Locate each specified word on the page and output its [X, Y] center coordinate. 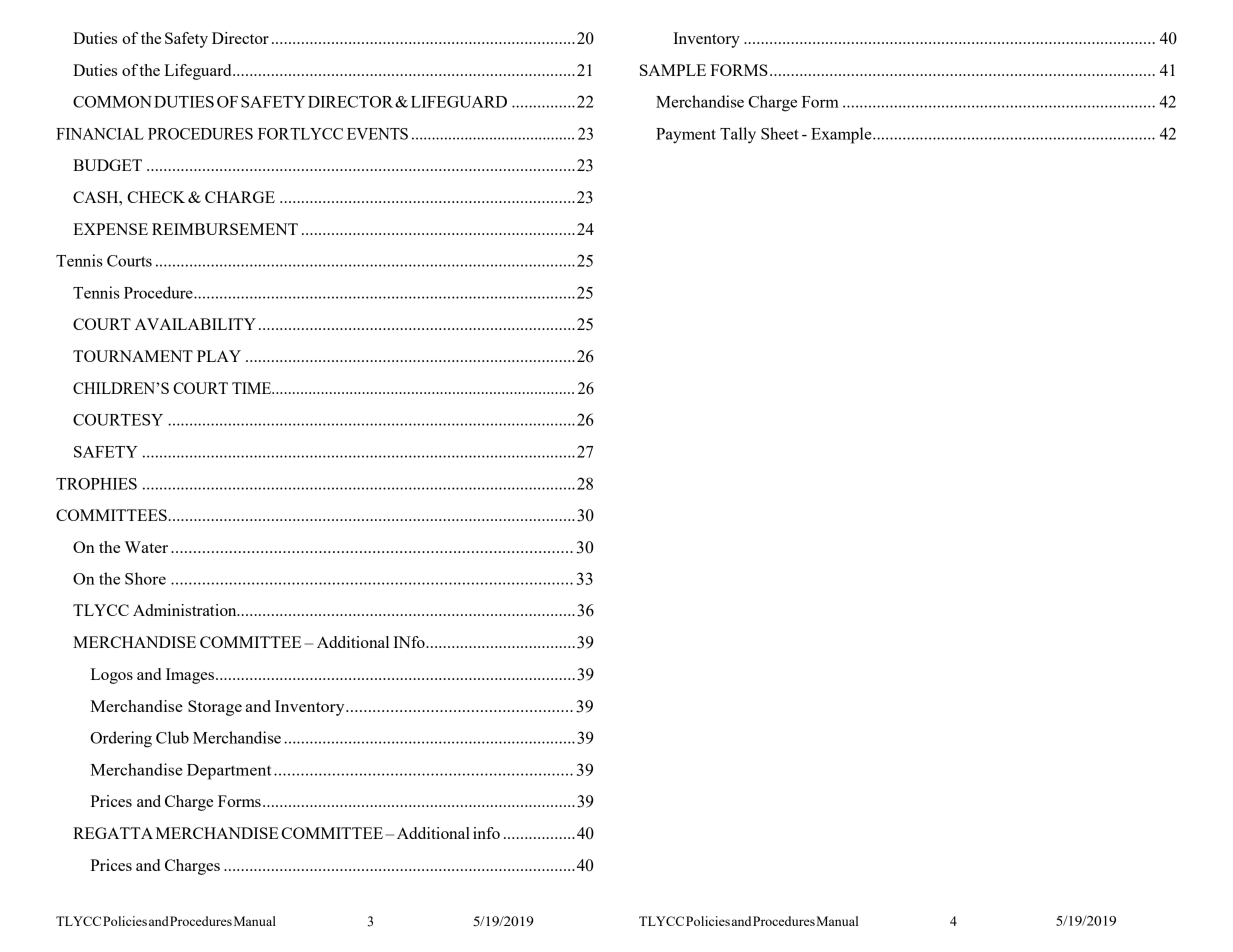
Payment [686, 136]
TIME [253, 388]
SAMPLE [673, 70]
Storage [215, 708]
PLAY [219, 356]
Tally [738, 135]
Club [172, 737]
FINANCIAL [100, 134]
